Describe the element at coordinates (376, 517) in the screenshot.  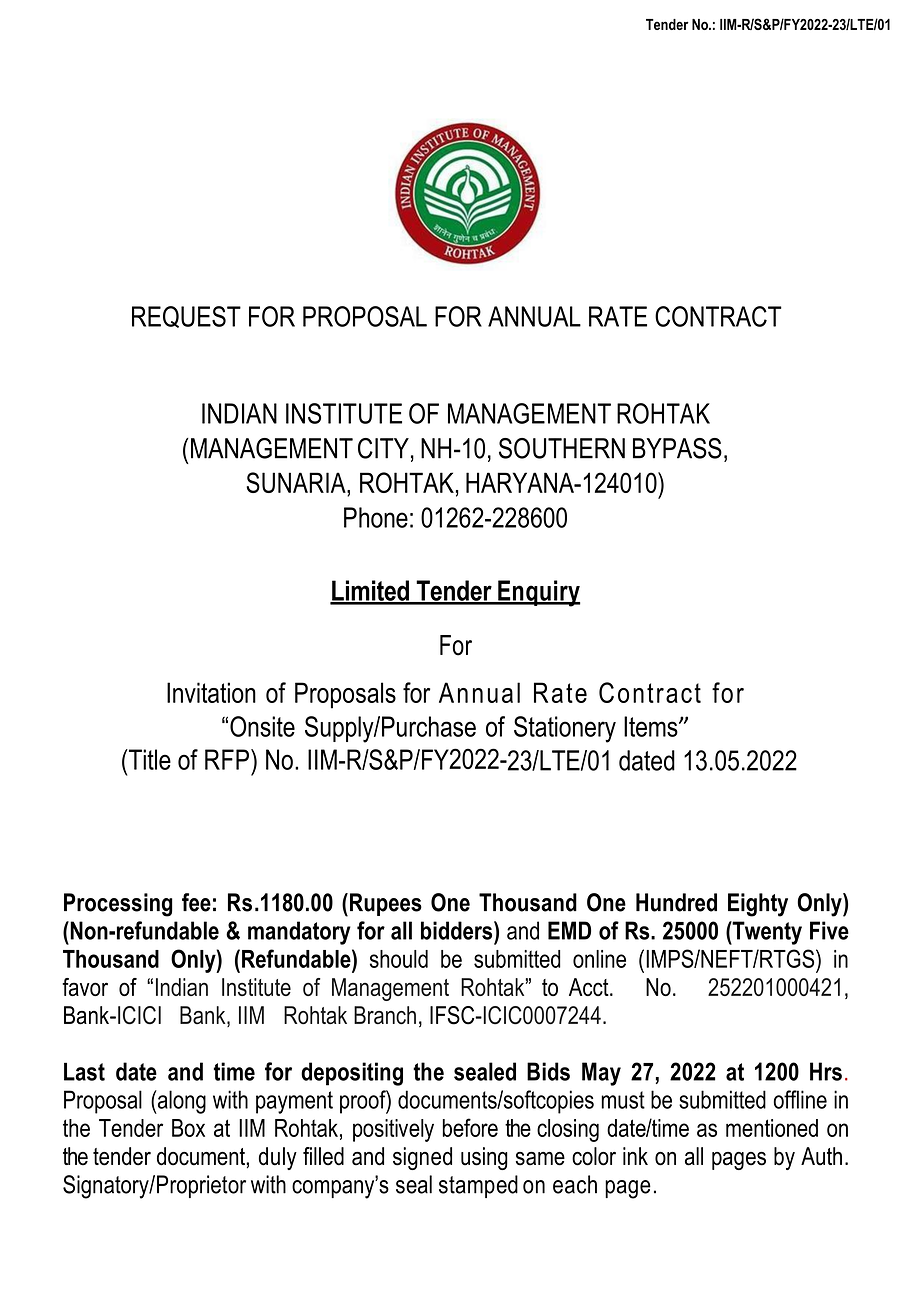
I see `Phone` at that location.
